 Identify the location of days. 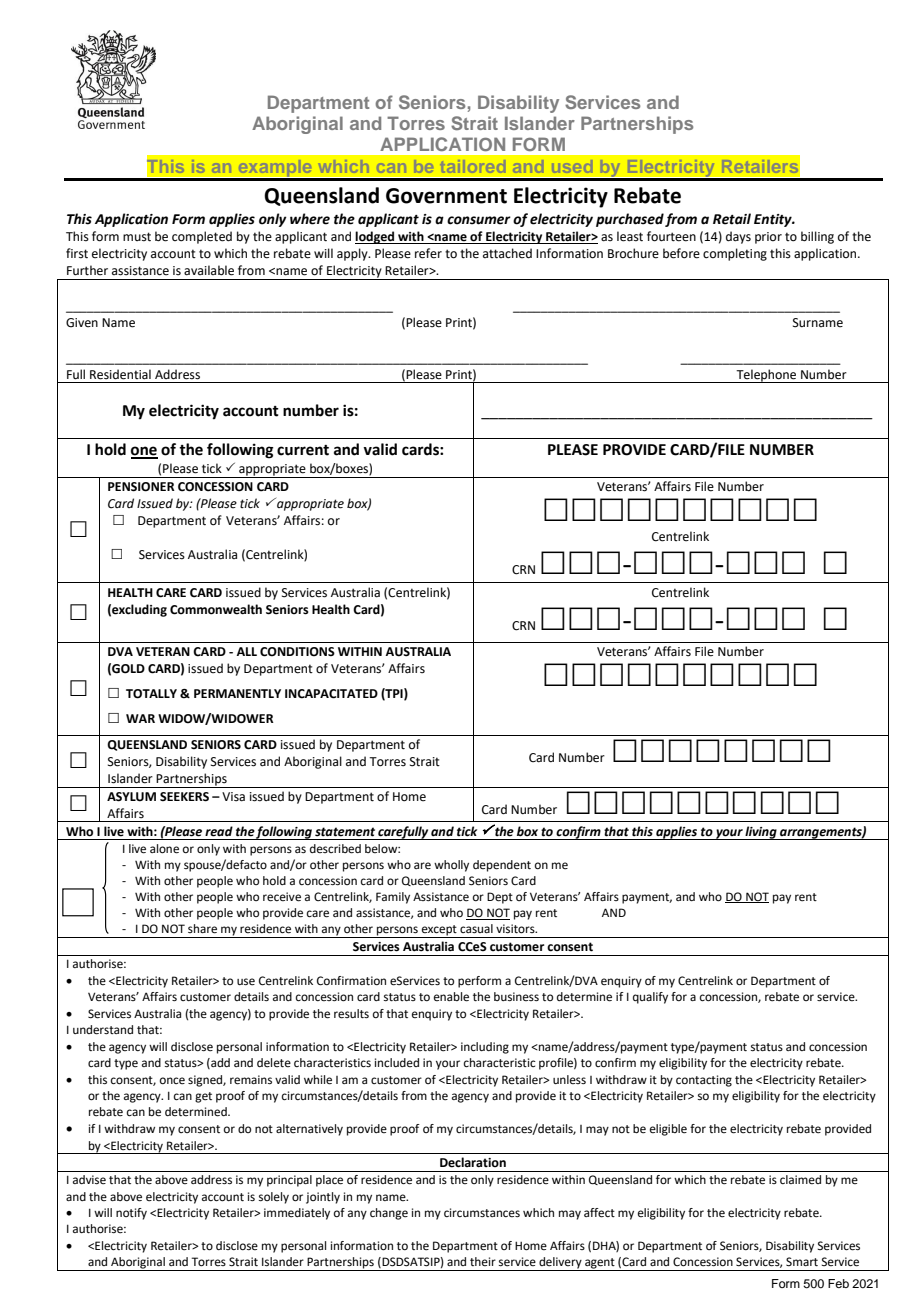
(738, 237).
